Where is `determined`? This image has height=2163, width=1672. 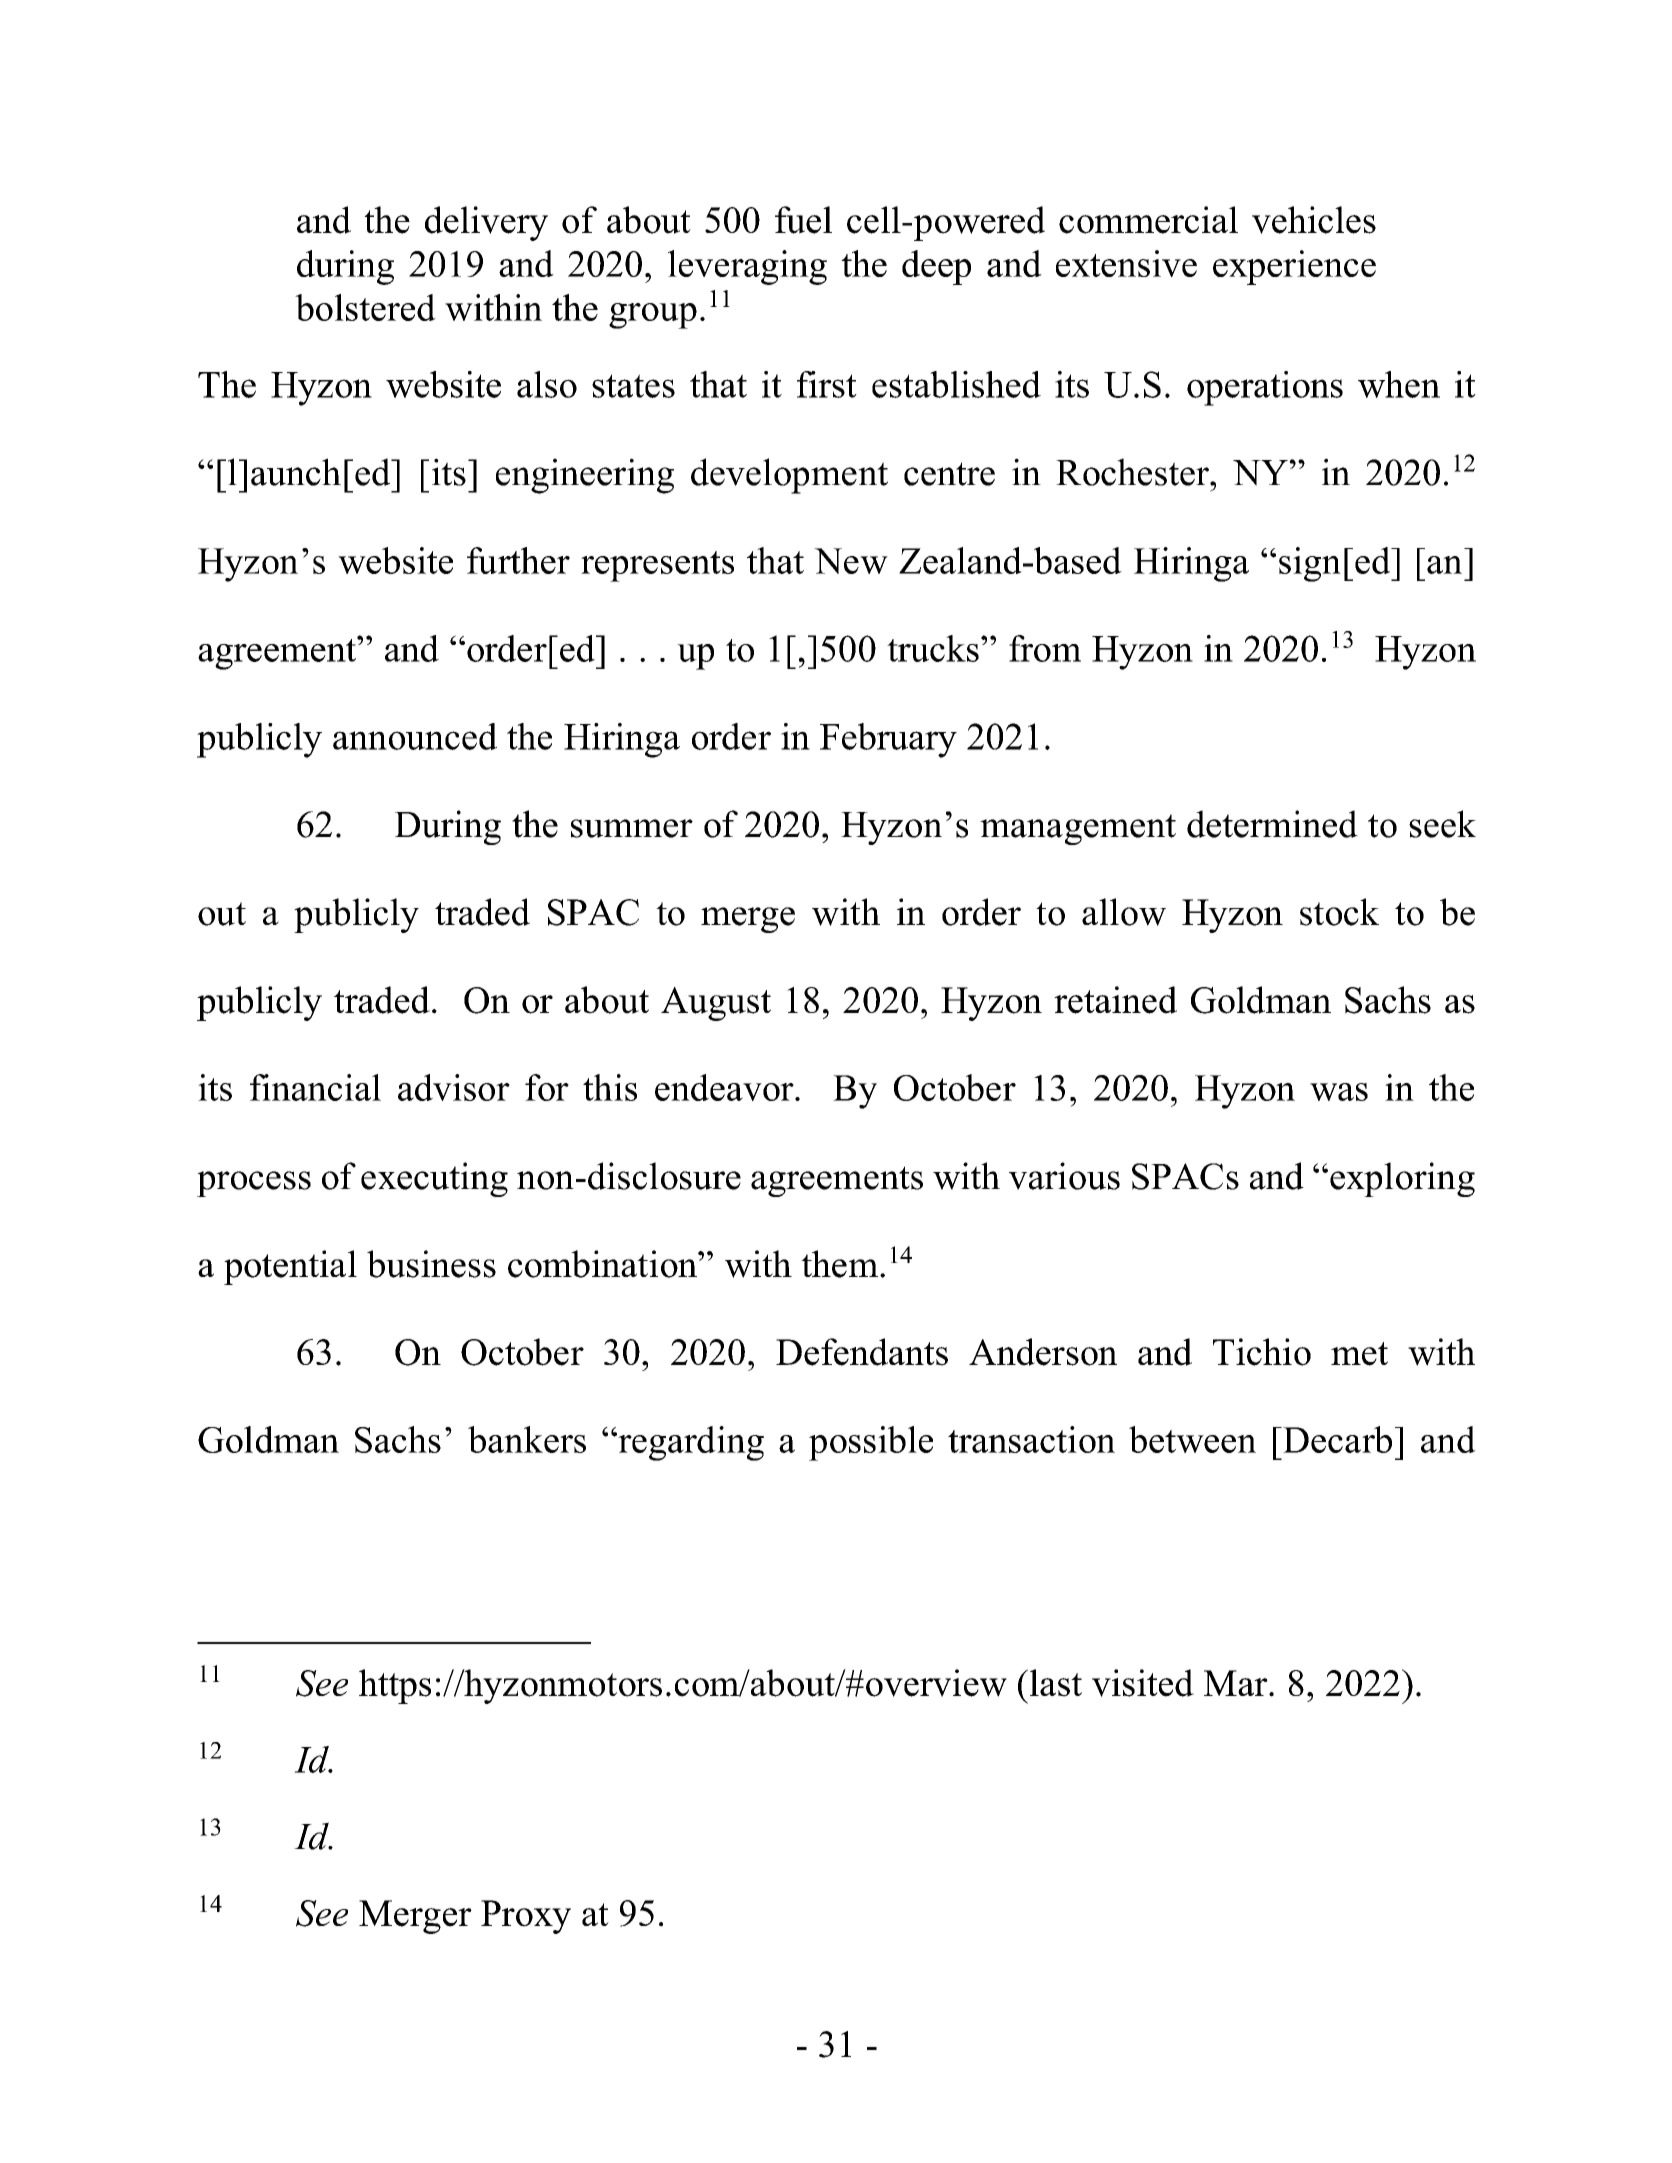
determined is located at coordinates (1272, 824).
